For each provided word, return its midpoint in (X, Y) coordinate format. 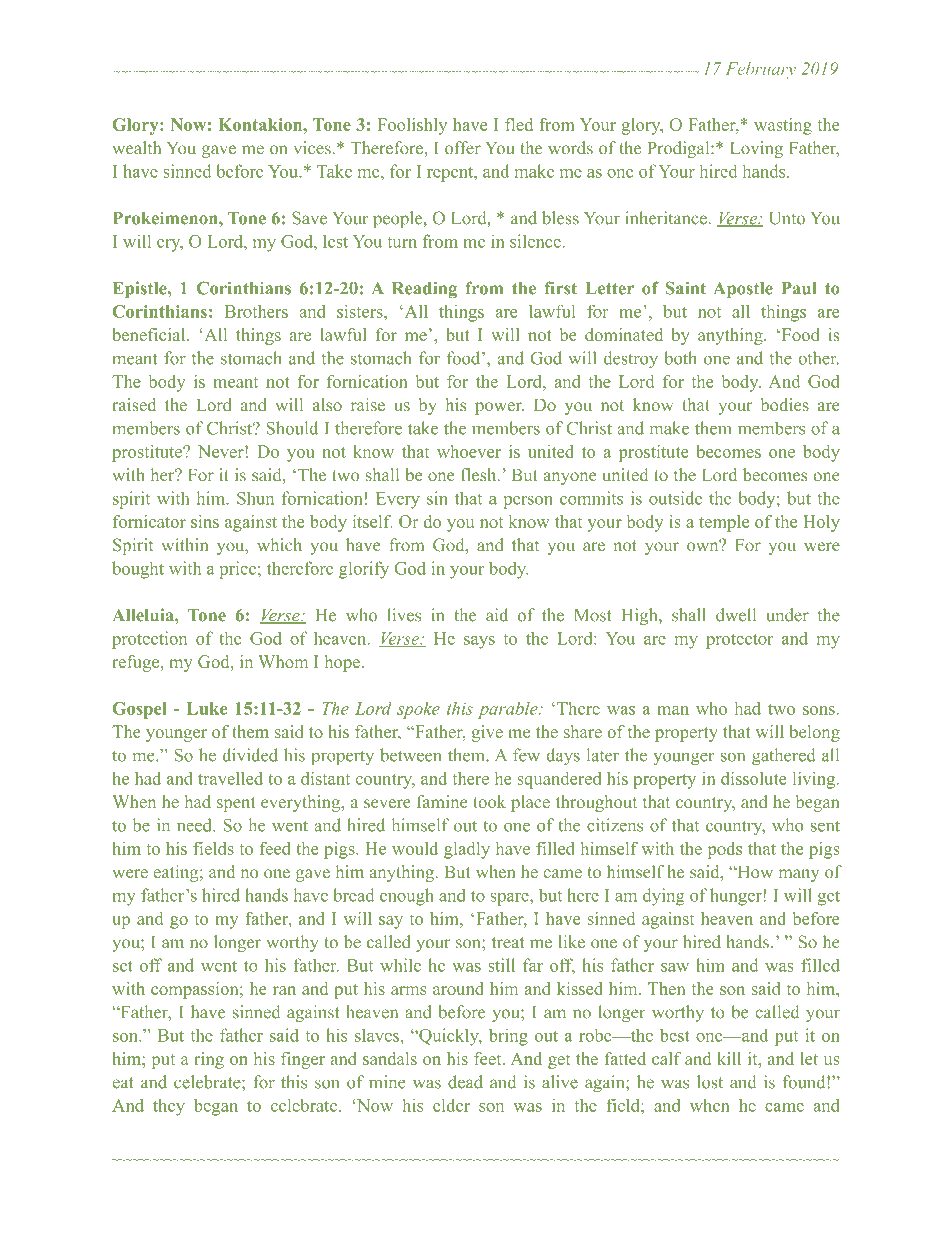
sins (205, 521)
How (754, 871)
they (169, 1107)
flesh (480, 475)
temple (724, 523)
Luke (207, 708)
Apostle (743, 290)
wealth (137, 148)
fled (519, 124)
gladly (467, 850)
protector (739, 641)
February (761, 70)
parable (509, 710)
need (195, 825)
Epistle (141, 289)
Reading (424, 289)
